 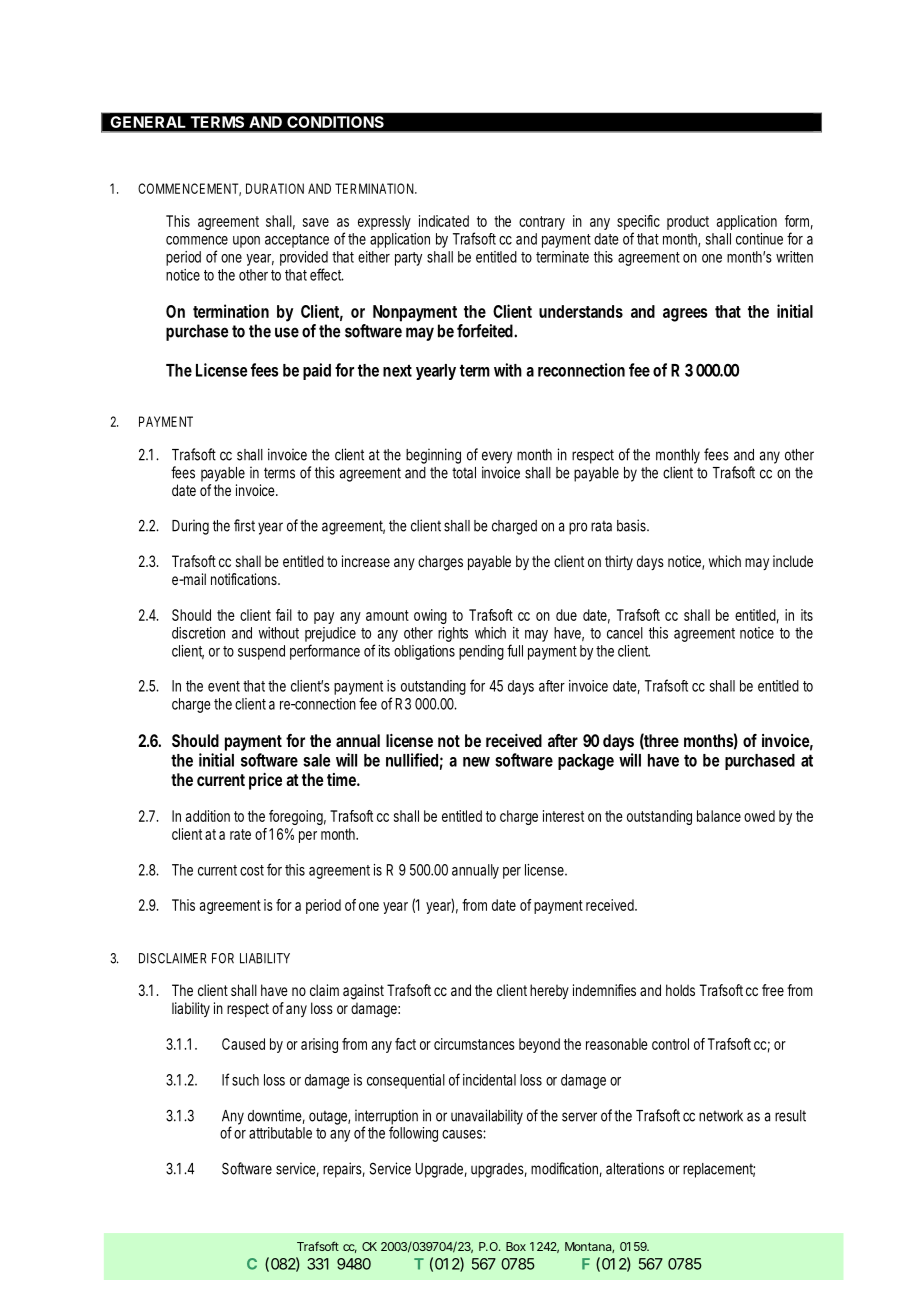 What do you see at coordinates (246, 242) in the screenshot?
I see `upon` at bounding box center [246, 242].
